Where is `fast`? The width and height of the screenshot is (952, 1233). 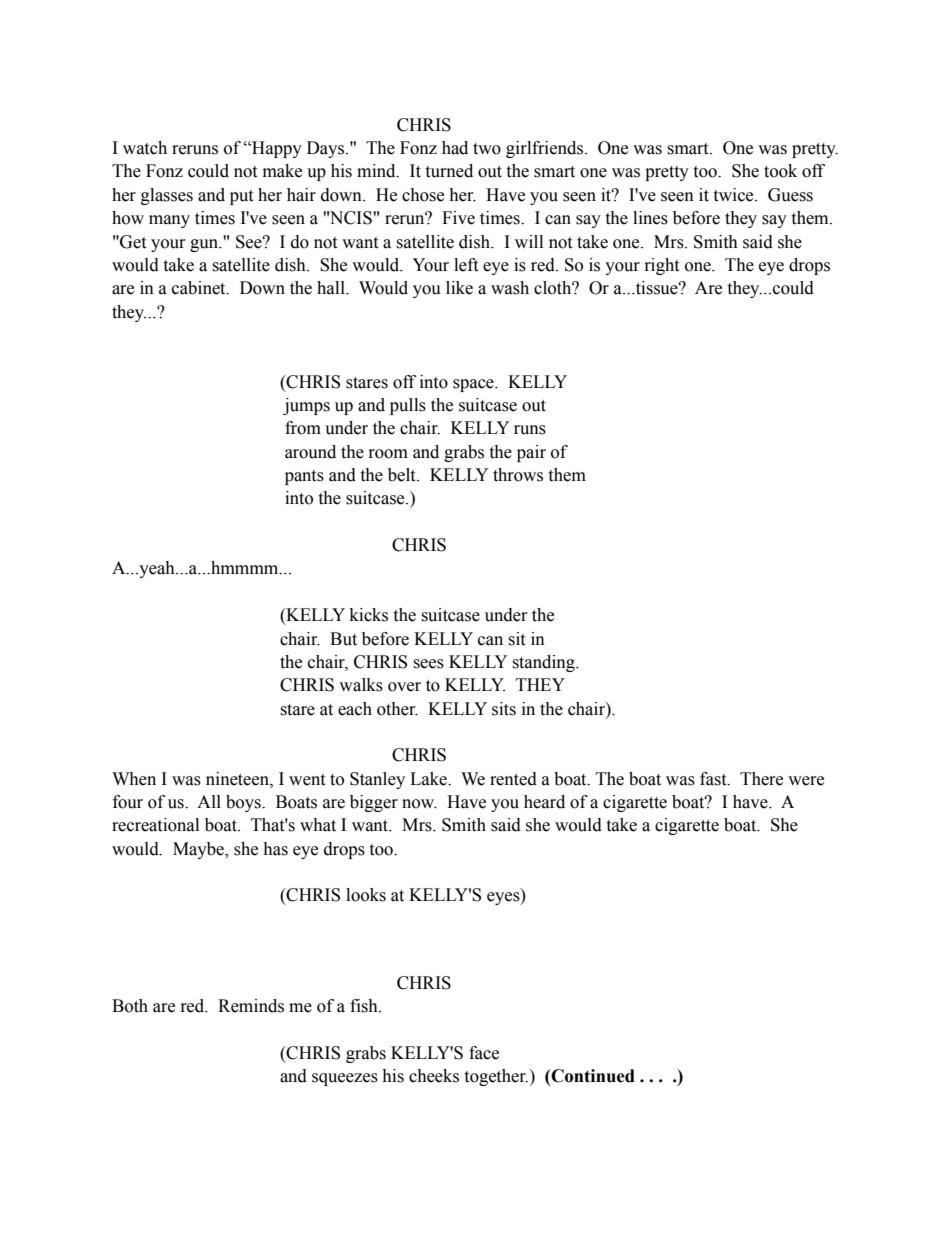
fast is located at coordinates (714, 779).
